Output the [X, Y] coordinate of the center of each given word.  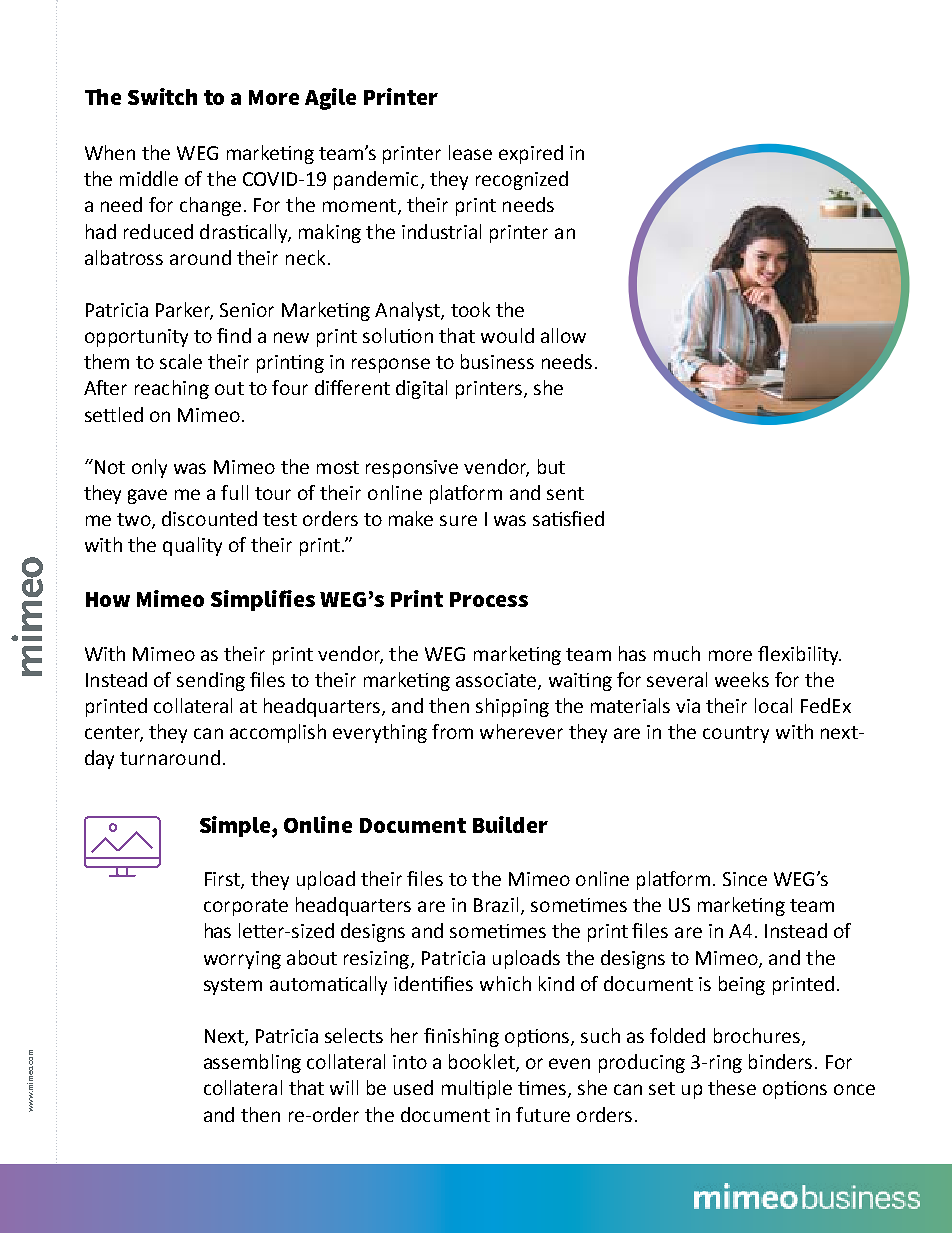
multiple [477, 1089]
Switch [162, 96]
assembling [252, 1063]
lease [470, 152]
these [732, 1087]
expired [531, 154]
